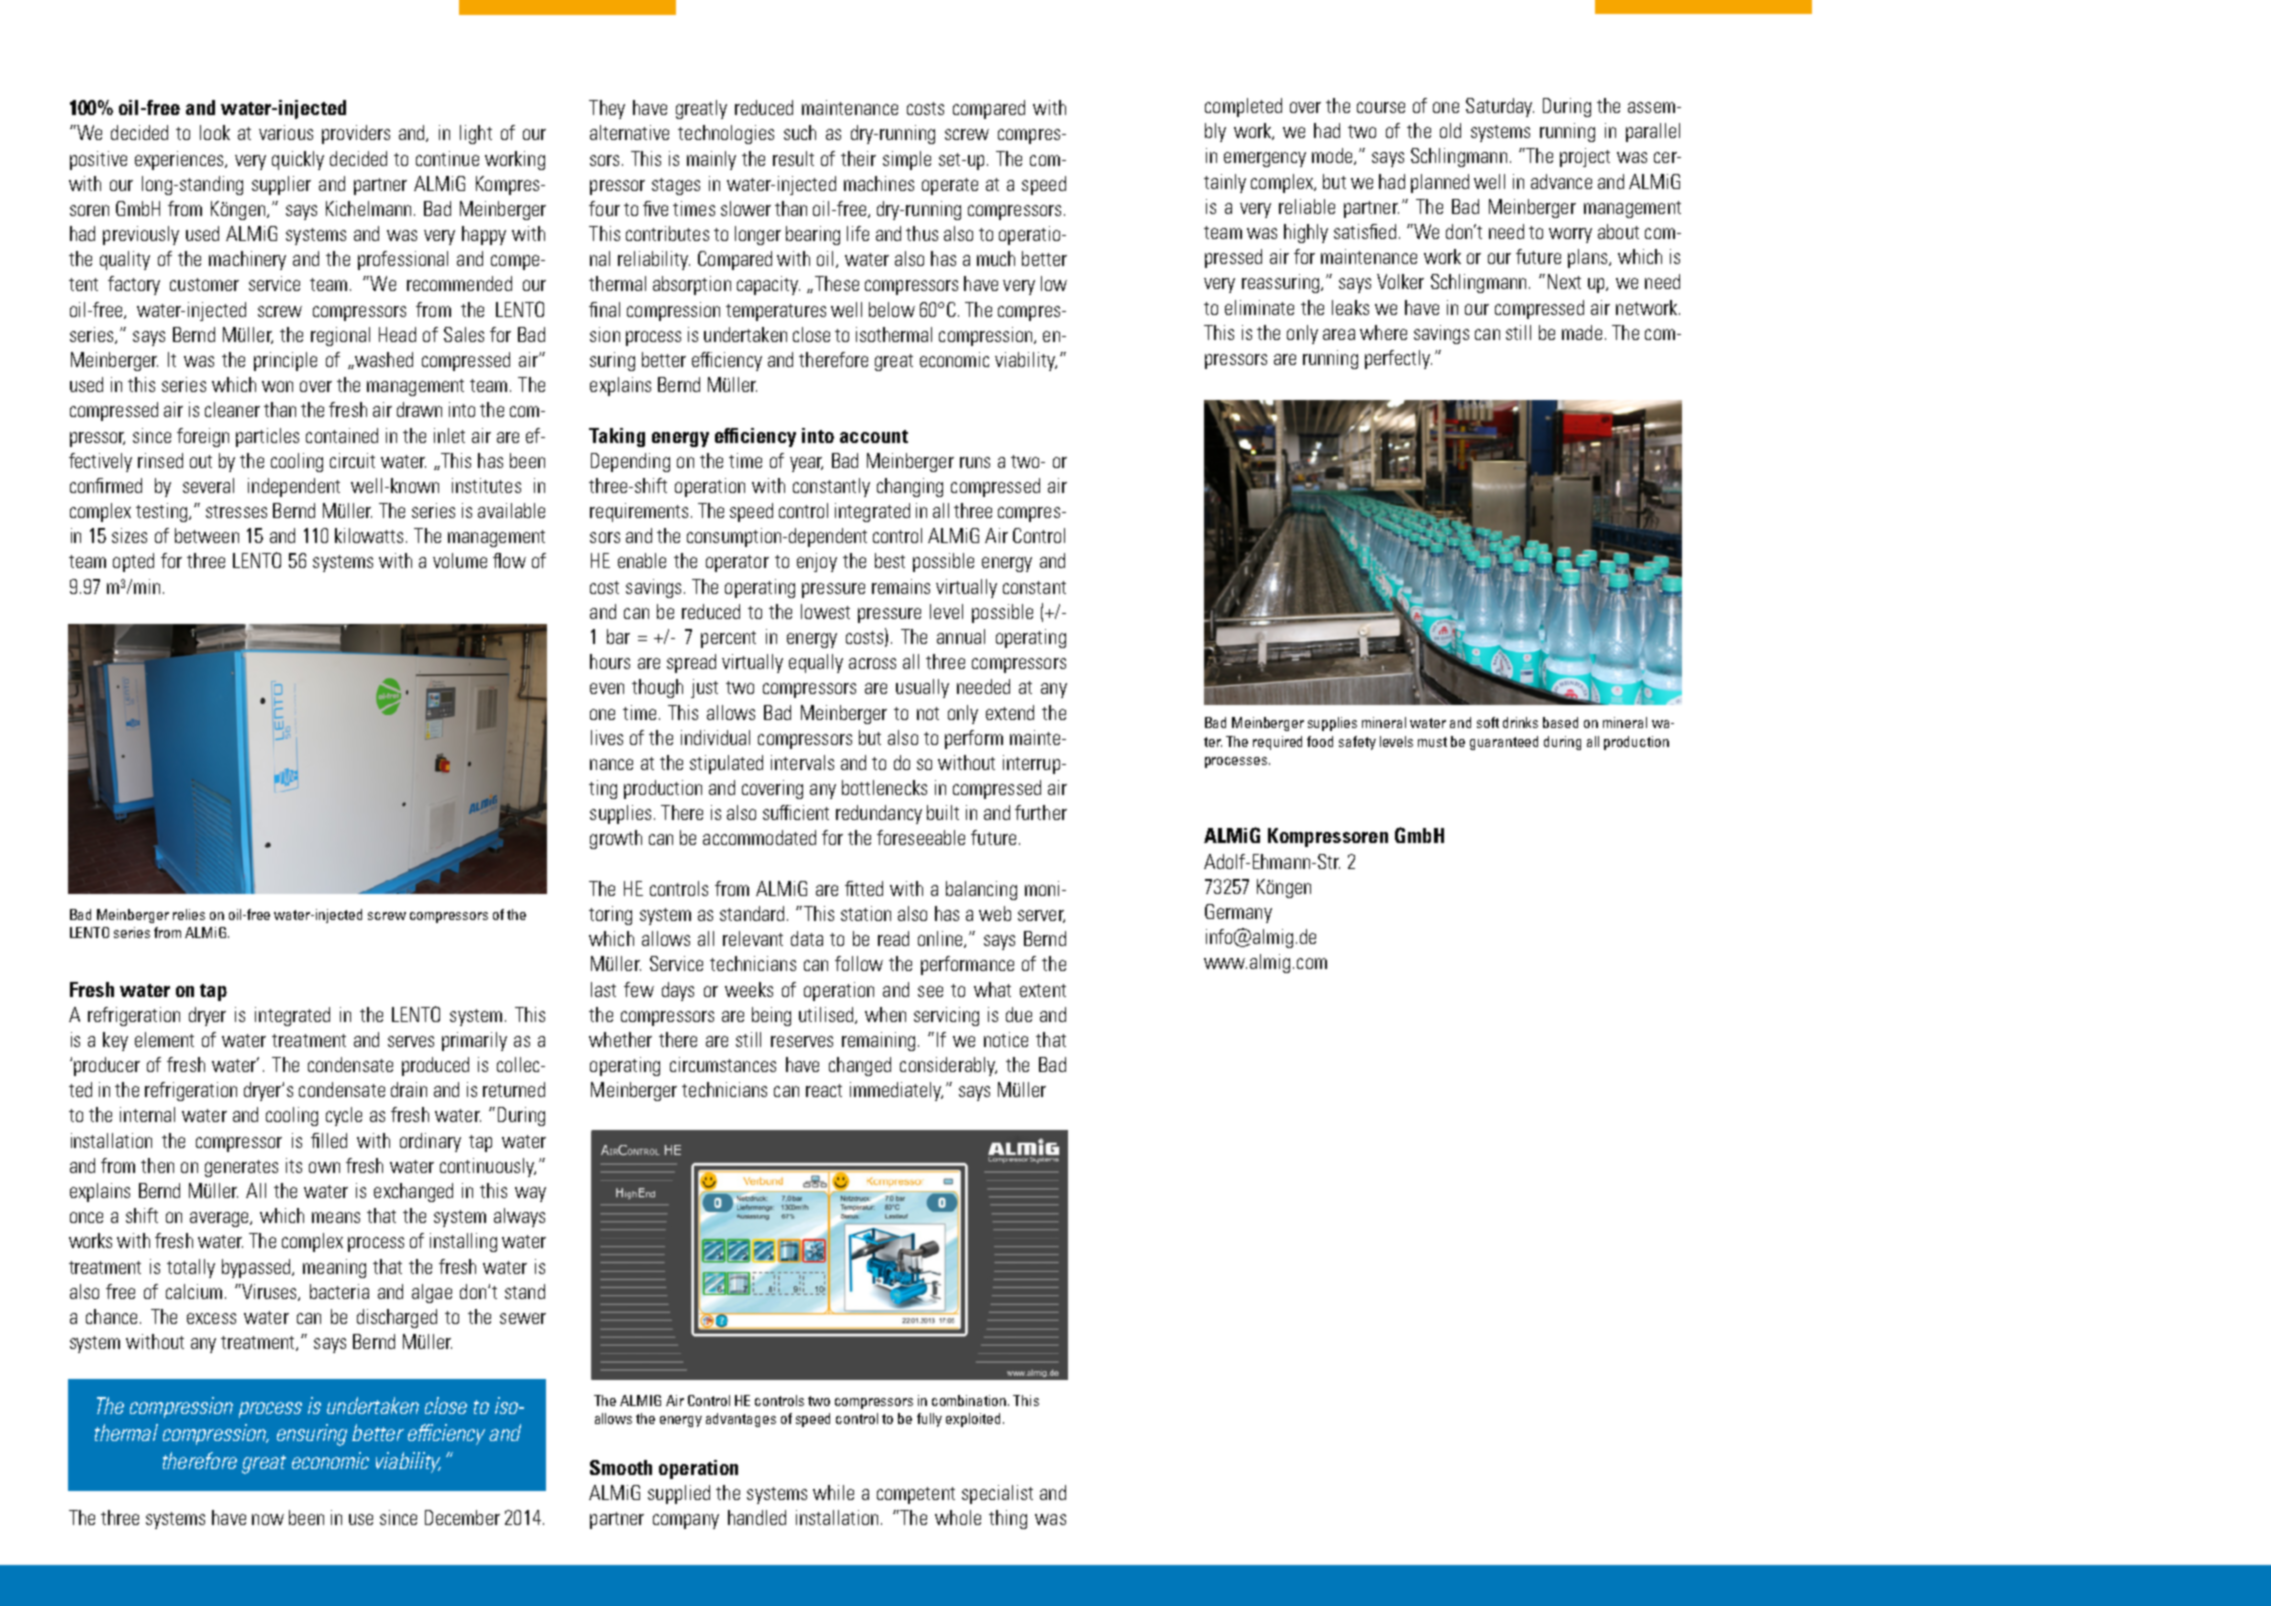  What do you see at coordinates (879, 814) in the image?
I see `redundancy` at bounding box center [879, 814].
